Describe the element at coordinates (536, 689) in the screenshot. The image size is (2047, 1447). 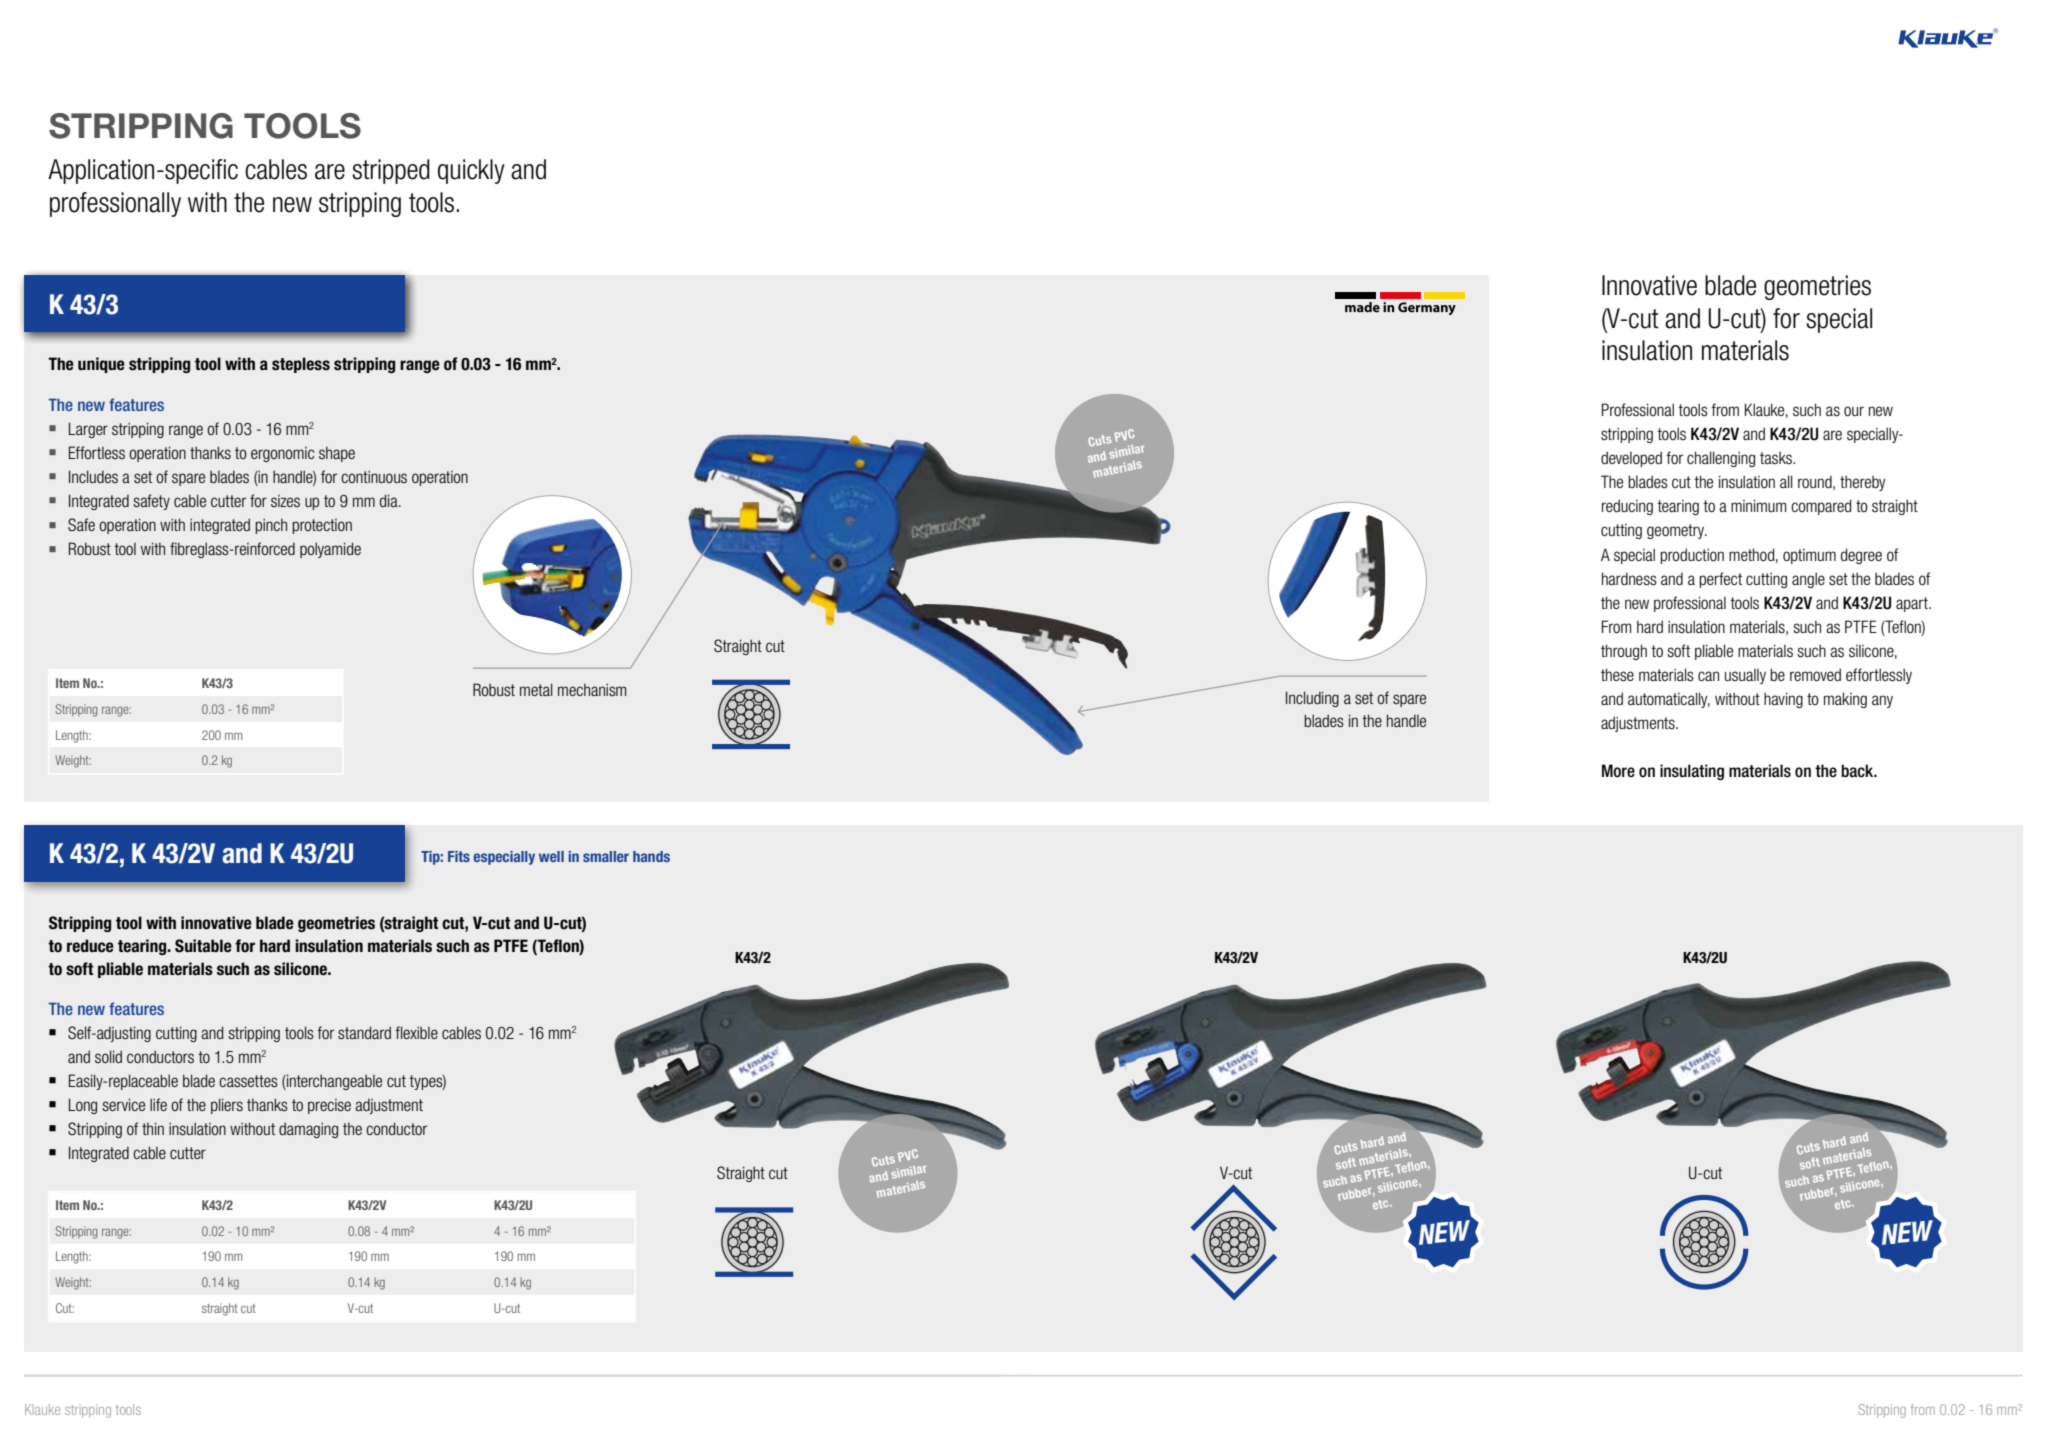
I see `metal` at that location.
